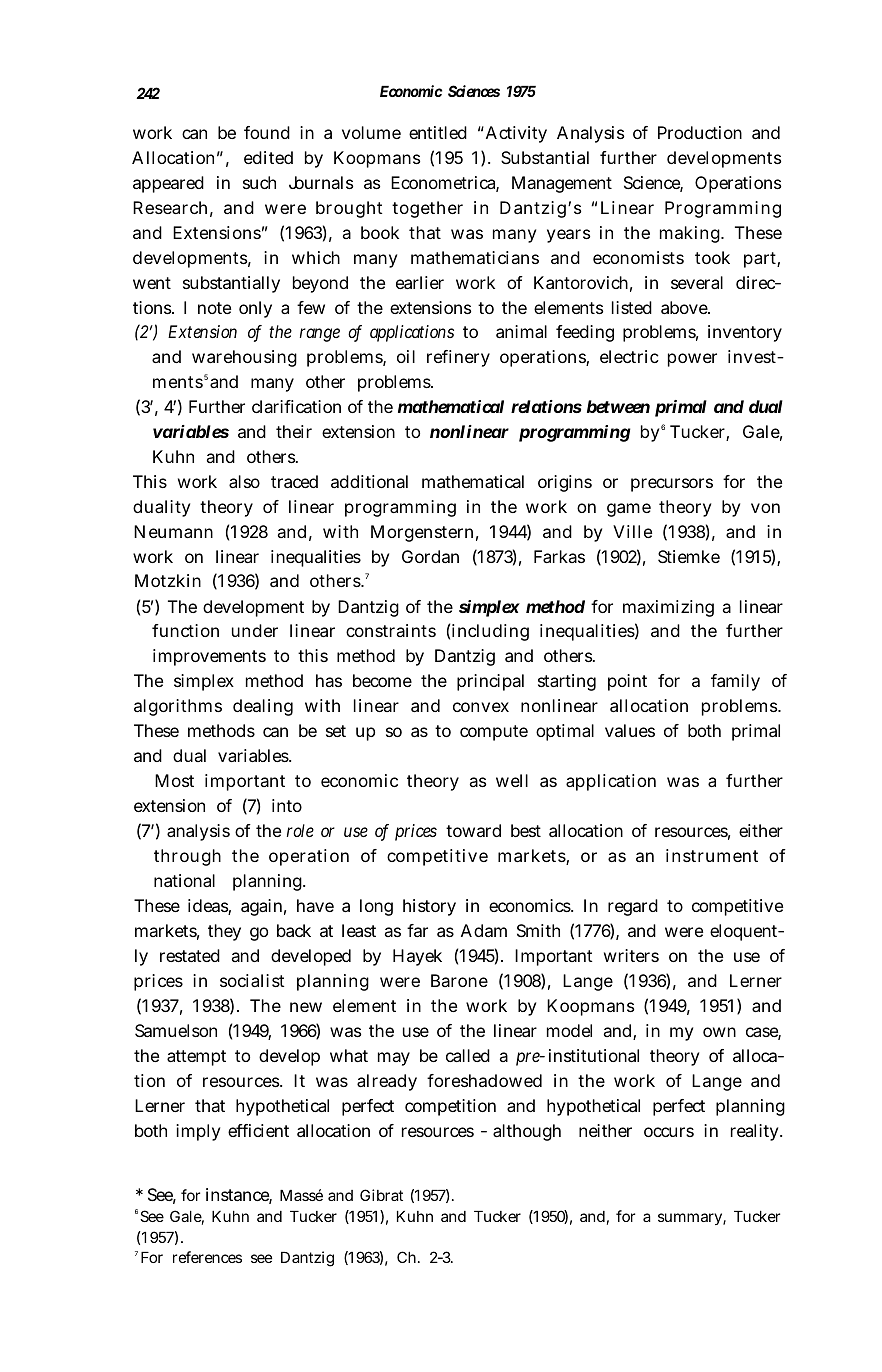 This screenshot has height=1372, width=882. What do you see at coordinates (459, 980) in the screenshot?
I see `Barone` at bounding box center [459, 980].
